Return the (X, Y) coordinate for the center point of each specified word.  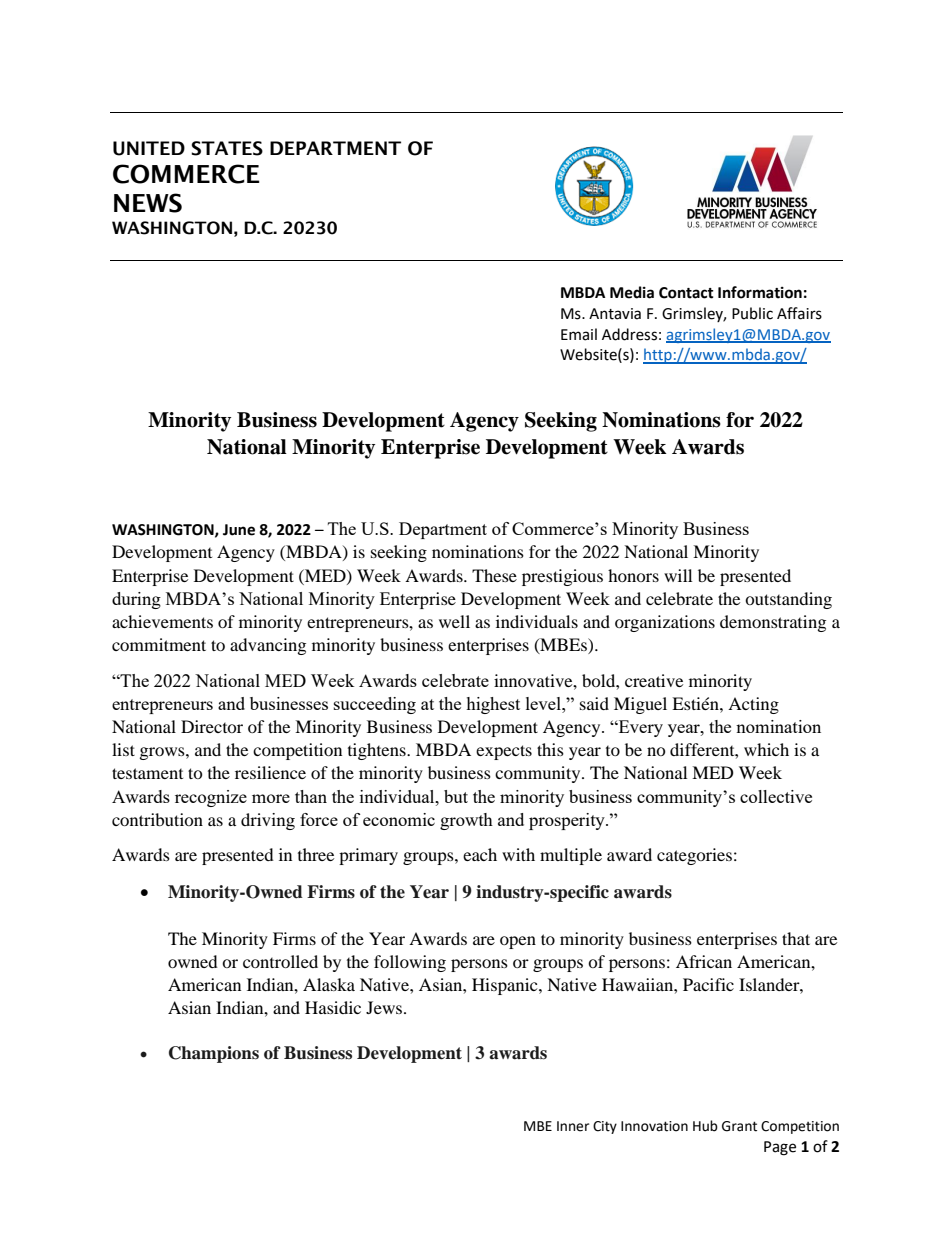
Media (632, 292)
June (239, 530)
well (454, 621)
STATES (227, 148)
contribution (157, 819)
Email (579, 334)
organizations (665, 623)
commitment (159, 644)
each (480, 854)
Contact (686, 293)
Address (629, 334)
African (704, 961)
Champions (214, 1054)
